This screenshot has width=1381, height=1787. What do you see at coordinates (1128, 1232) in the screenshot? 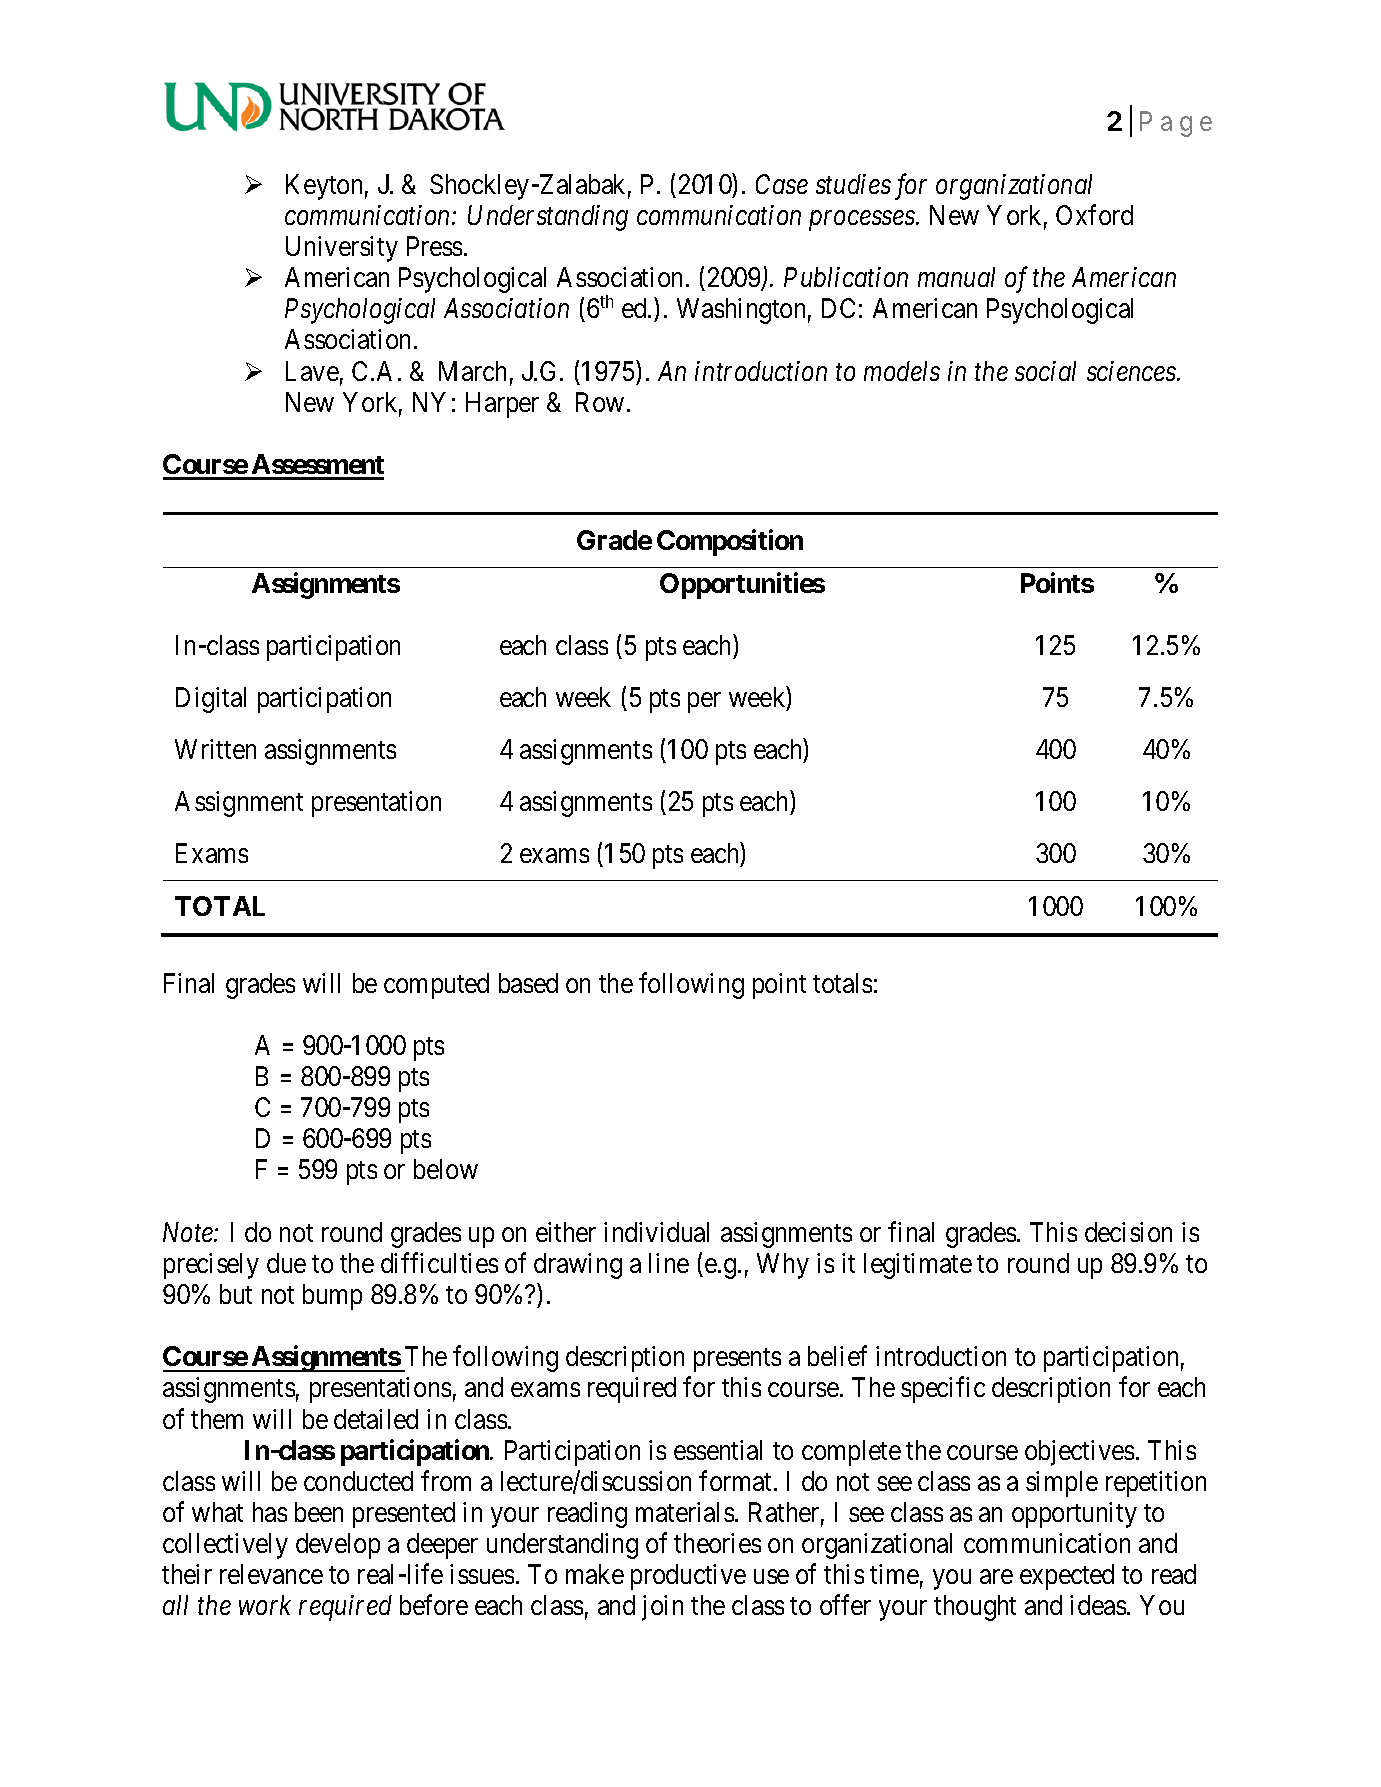
I see `decision` at bounding box center [1128, 1232].
